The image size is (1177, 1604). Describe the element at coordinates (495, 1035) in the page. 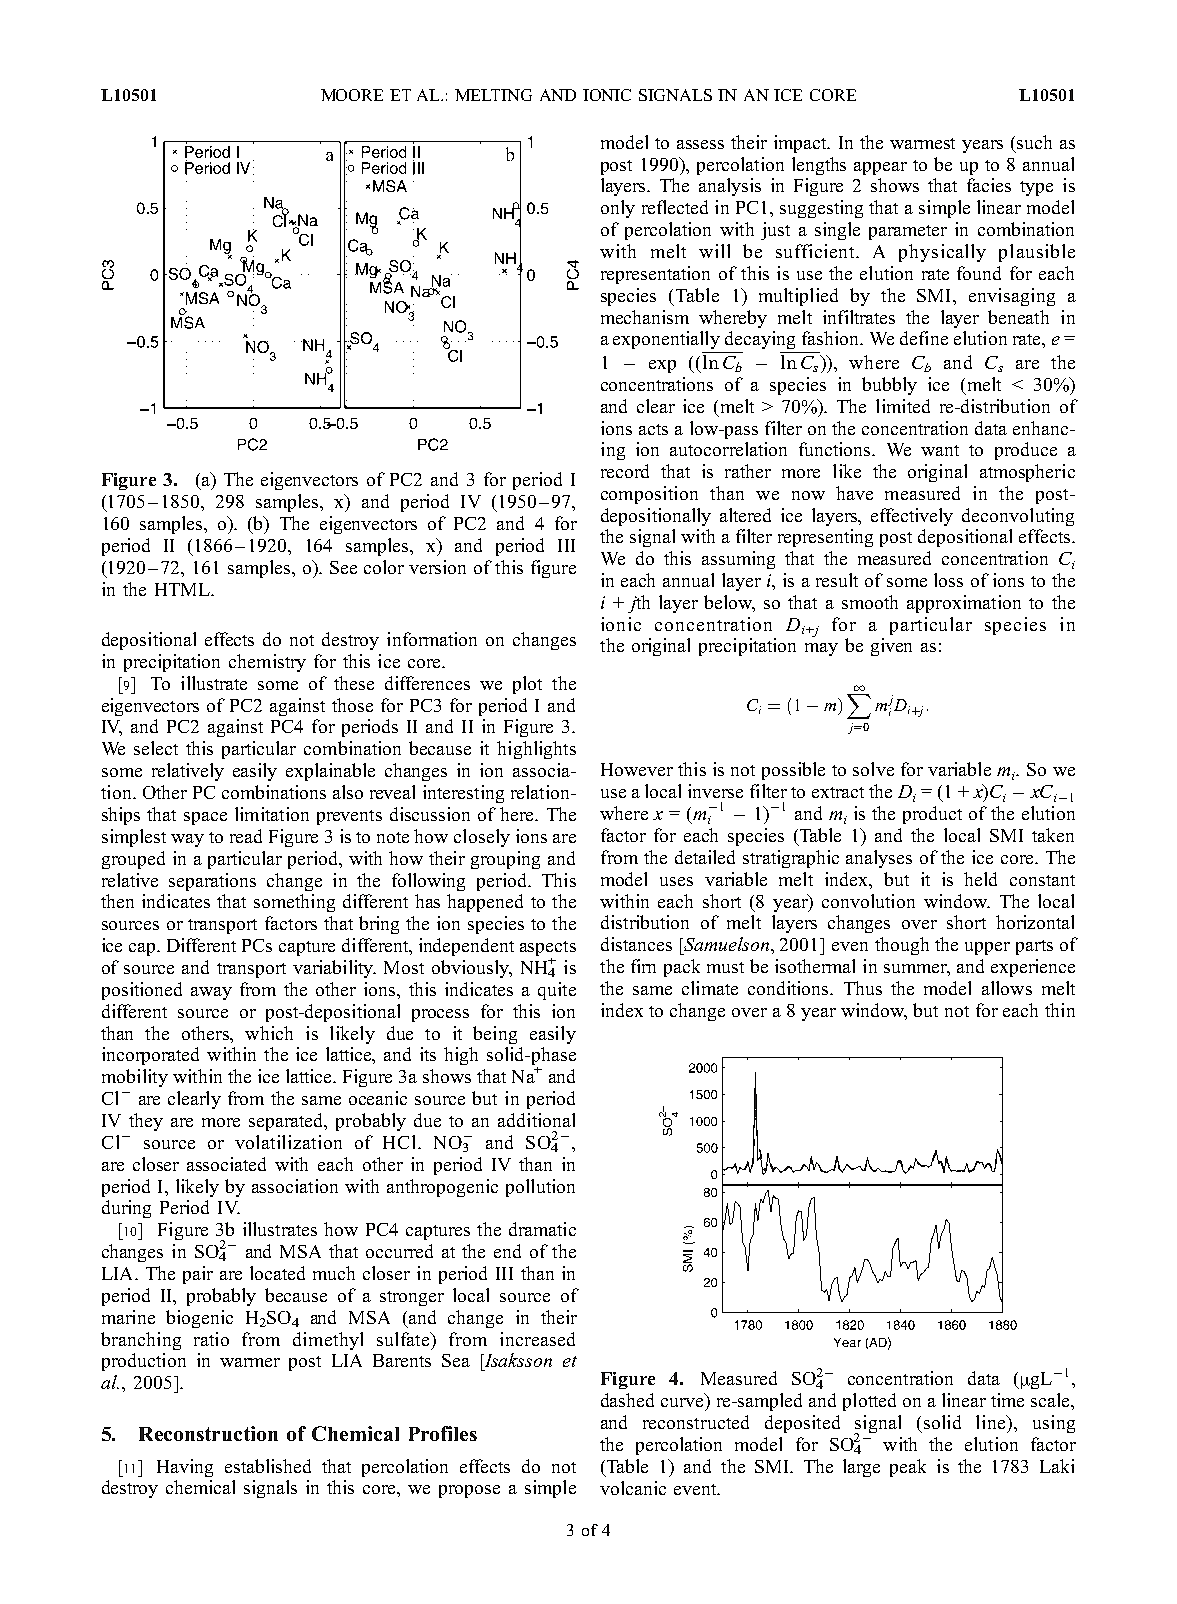

I see `being` at that location.
